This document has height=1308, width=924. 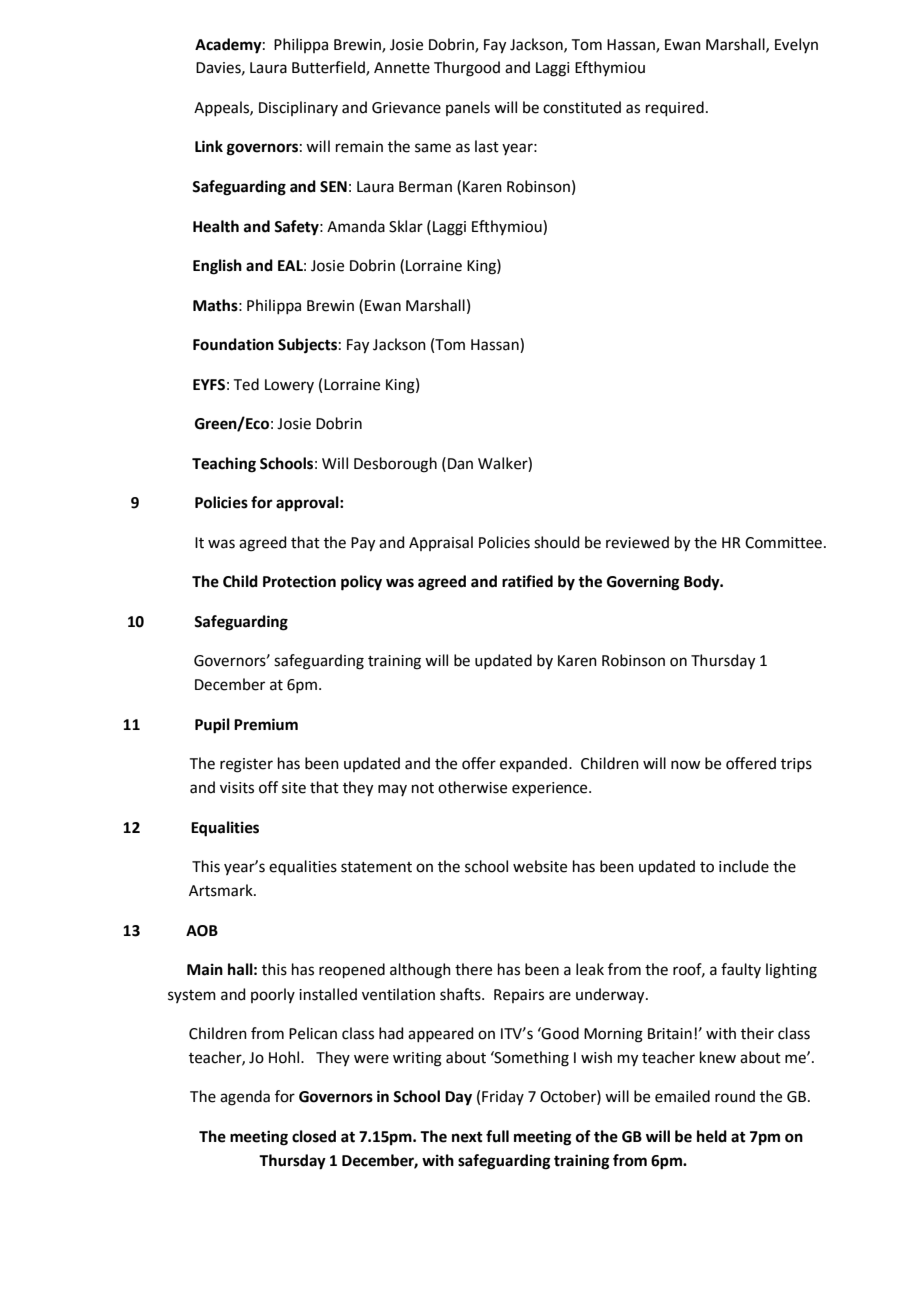 I want to click on include, so click(x=744, y=866).
